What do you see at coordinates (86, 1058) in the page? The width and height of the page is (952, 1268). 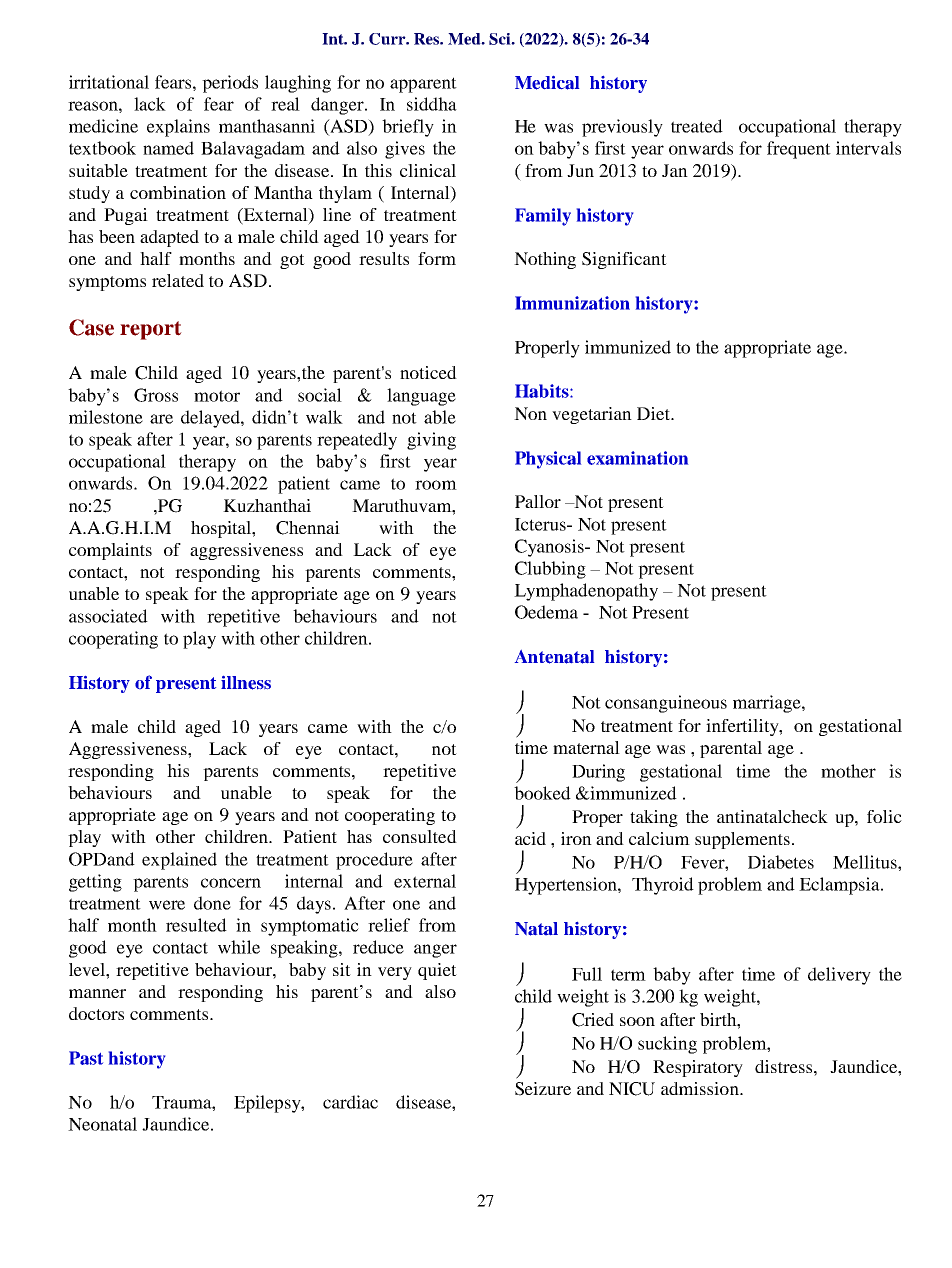 I see `Past` at bounding box center [86, 1058].
